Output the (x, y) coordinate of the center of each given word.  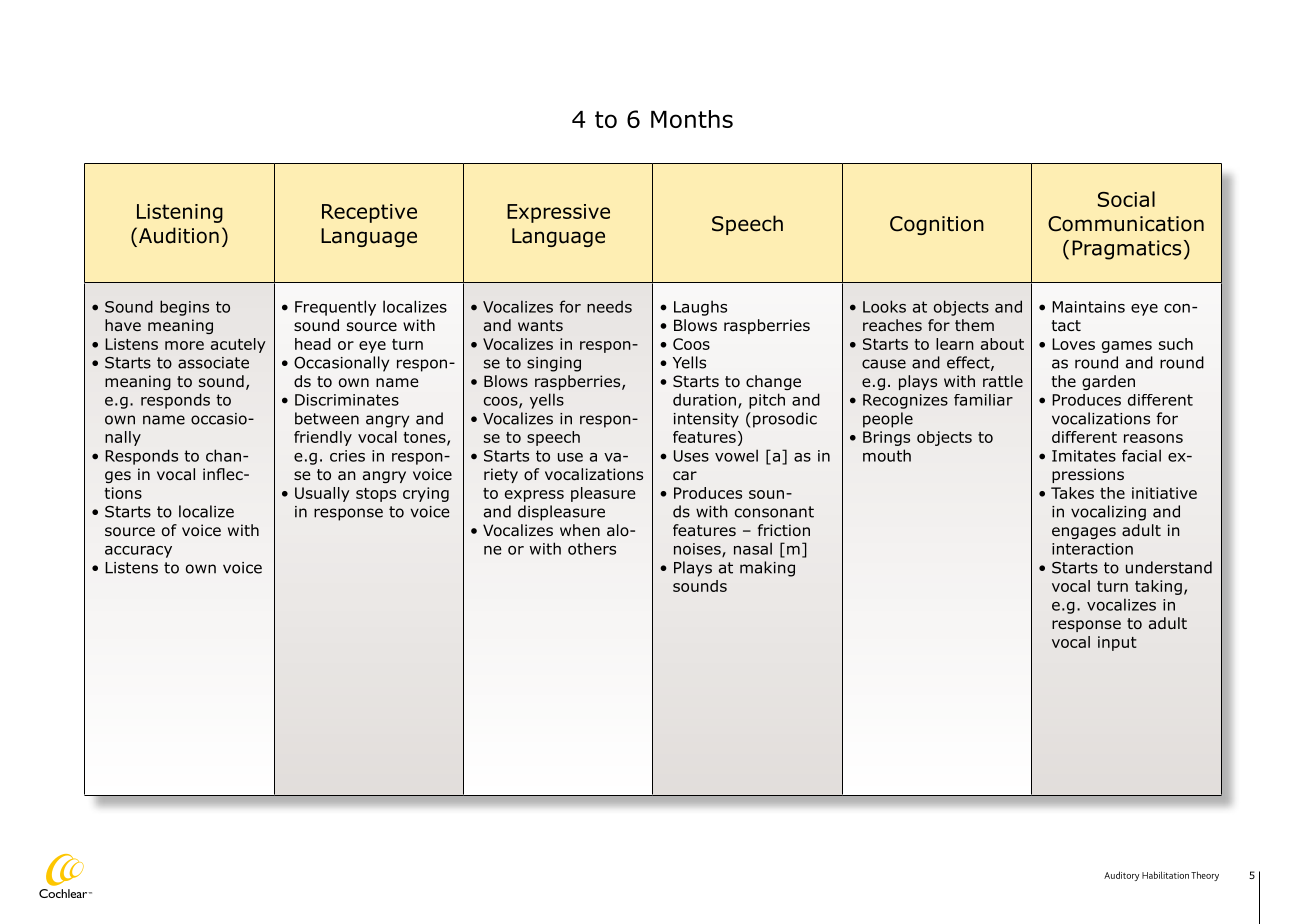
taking (1158, 587)
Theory (1205, 876)
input (1117, 643)
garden (1108, 382)
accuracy (138, 552)
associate (213, 363)
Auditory (1121, 876)
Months (692, 119)
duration (704, 399)
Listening (180, 213)
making (767, 569)
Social (1126, 199)
